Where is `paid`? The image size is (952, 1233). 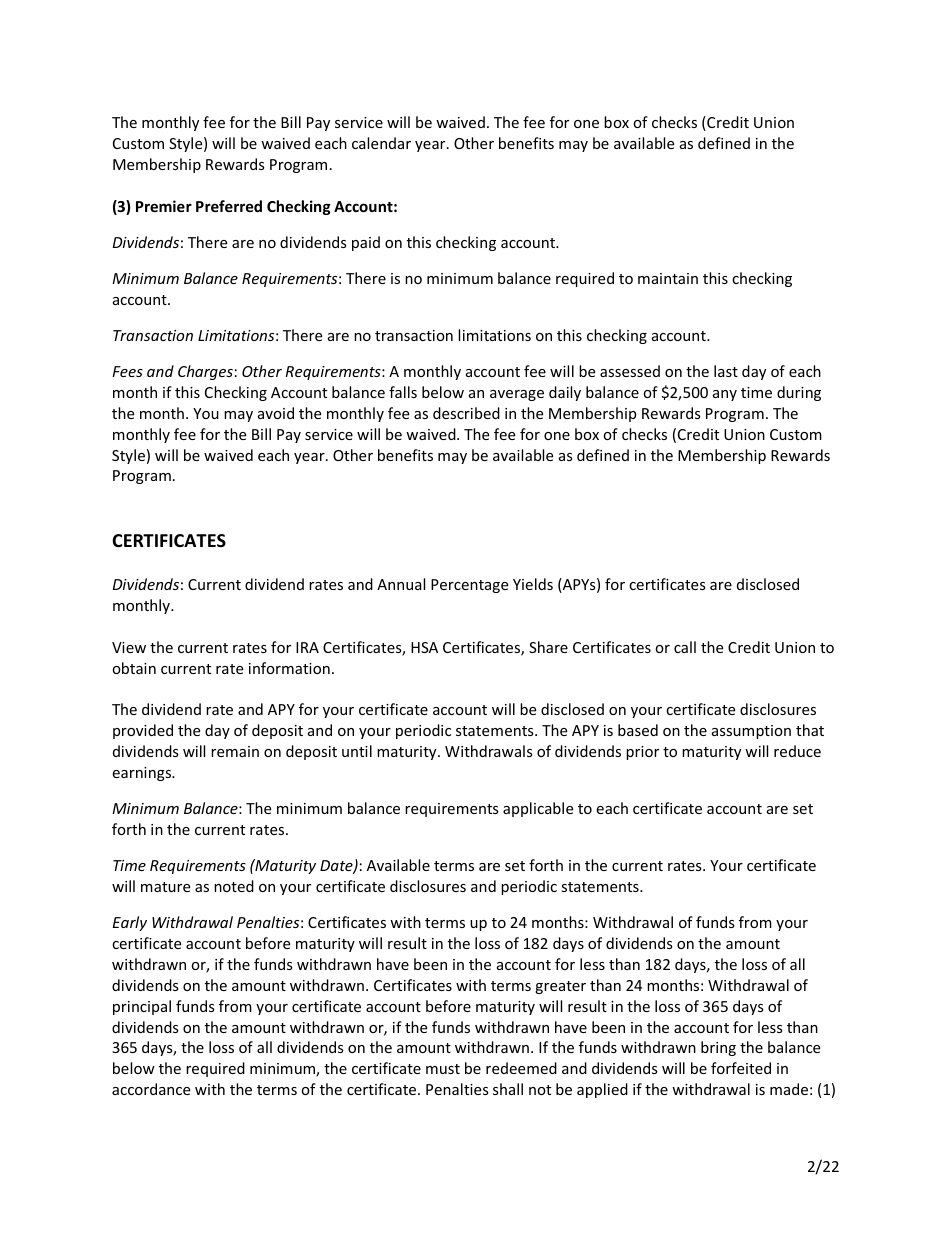
paid is located at coordinates (366, 243).
